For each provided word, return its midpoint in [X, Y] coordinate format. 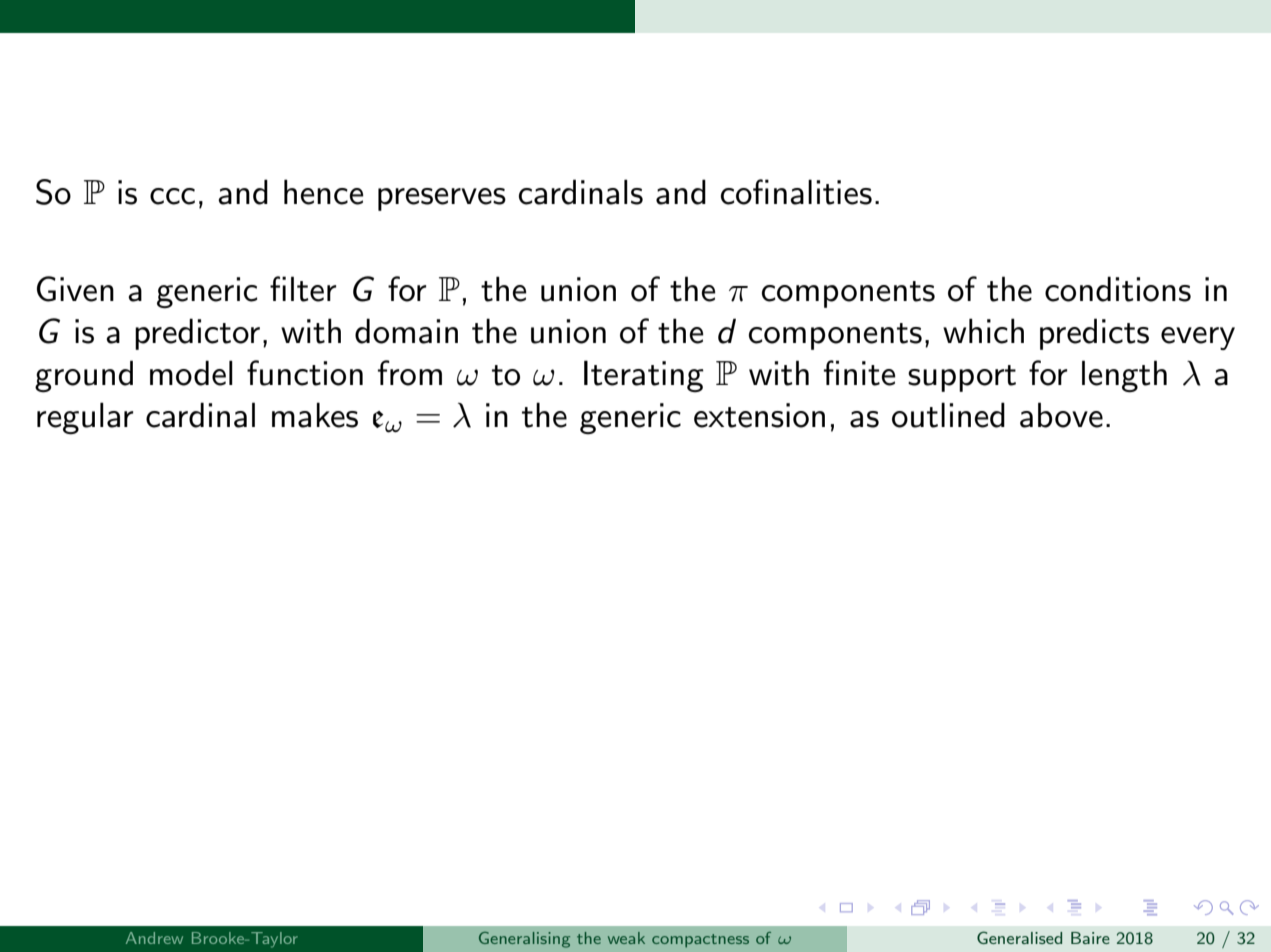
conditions [1118, 289]
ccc [172, 196]
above [1061, 415]
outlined [948, 415]
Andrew [154, 938]
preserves [442, 199]
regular [85, 418]
